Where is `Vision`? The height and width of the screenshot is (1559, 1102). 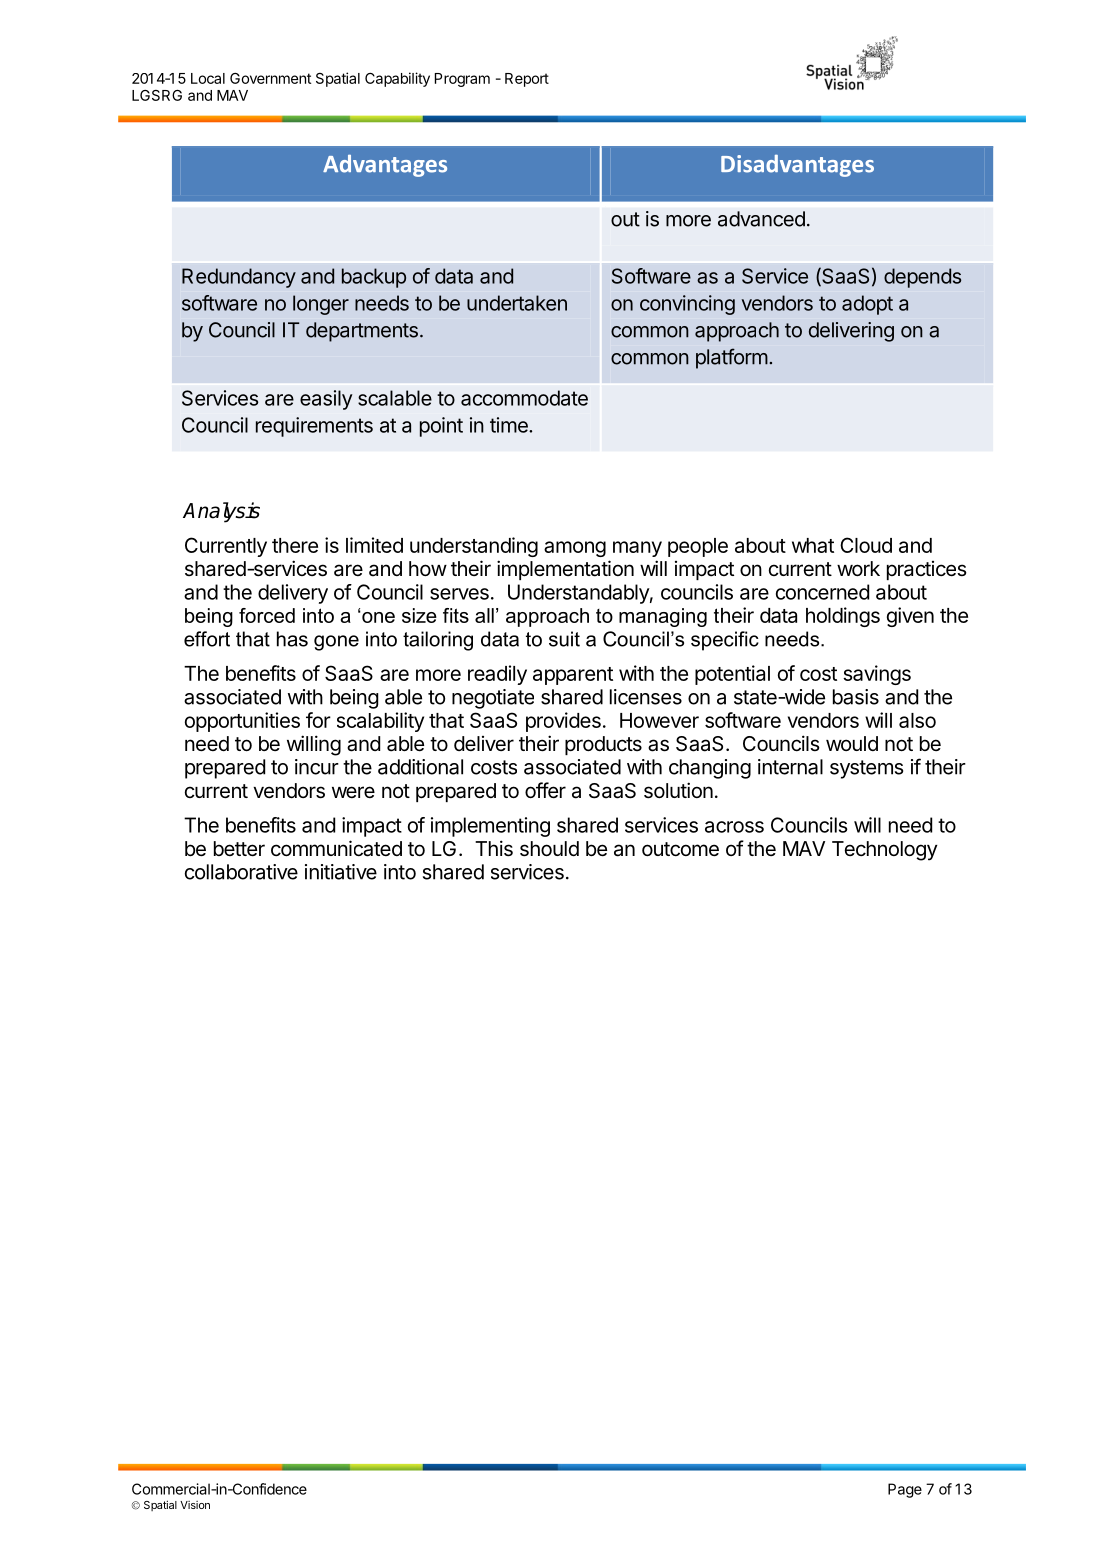
Vision is located at coordinates (195, 1505).
